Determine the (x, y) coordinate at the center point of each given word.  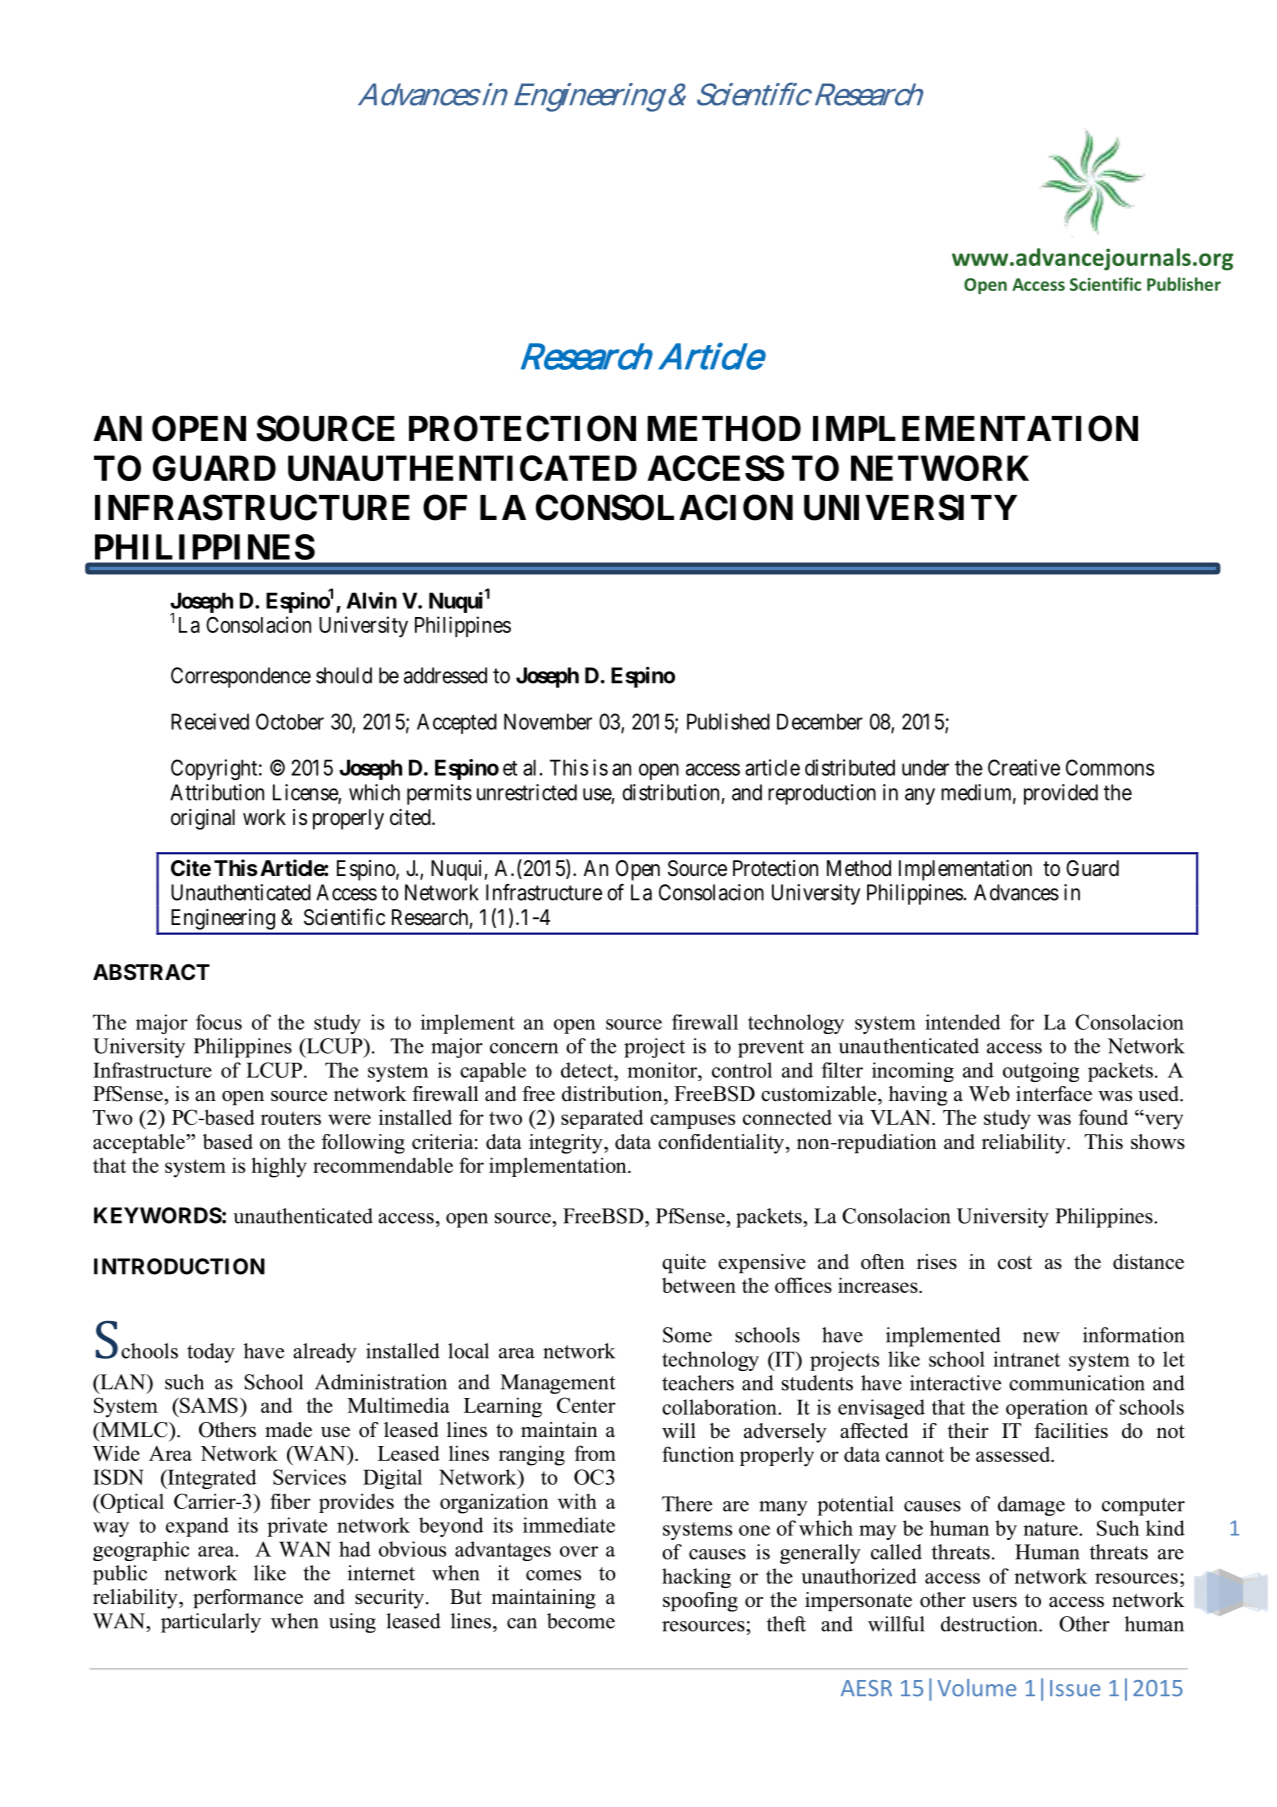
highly (279, 1167)
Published (728, 721)
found (1103, 1117)
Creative (1024, 767)
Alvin (371, 600)
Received (210, 721)
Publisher (1184, 284)
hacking (696, 1578)
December (820, 721)
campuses (692, 1121)
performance (248, 1599)
